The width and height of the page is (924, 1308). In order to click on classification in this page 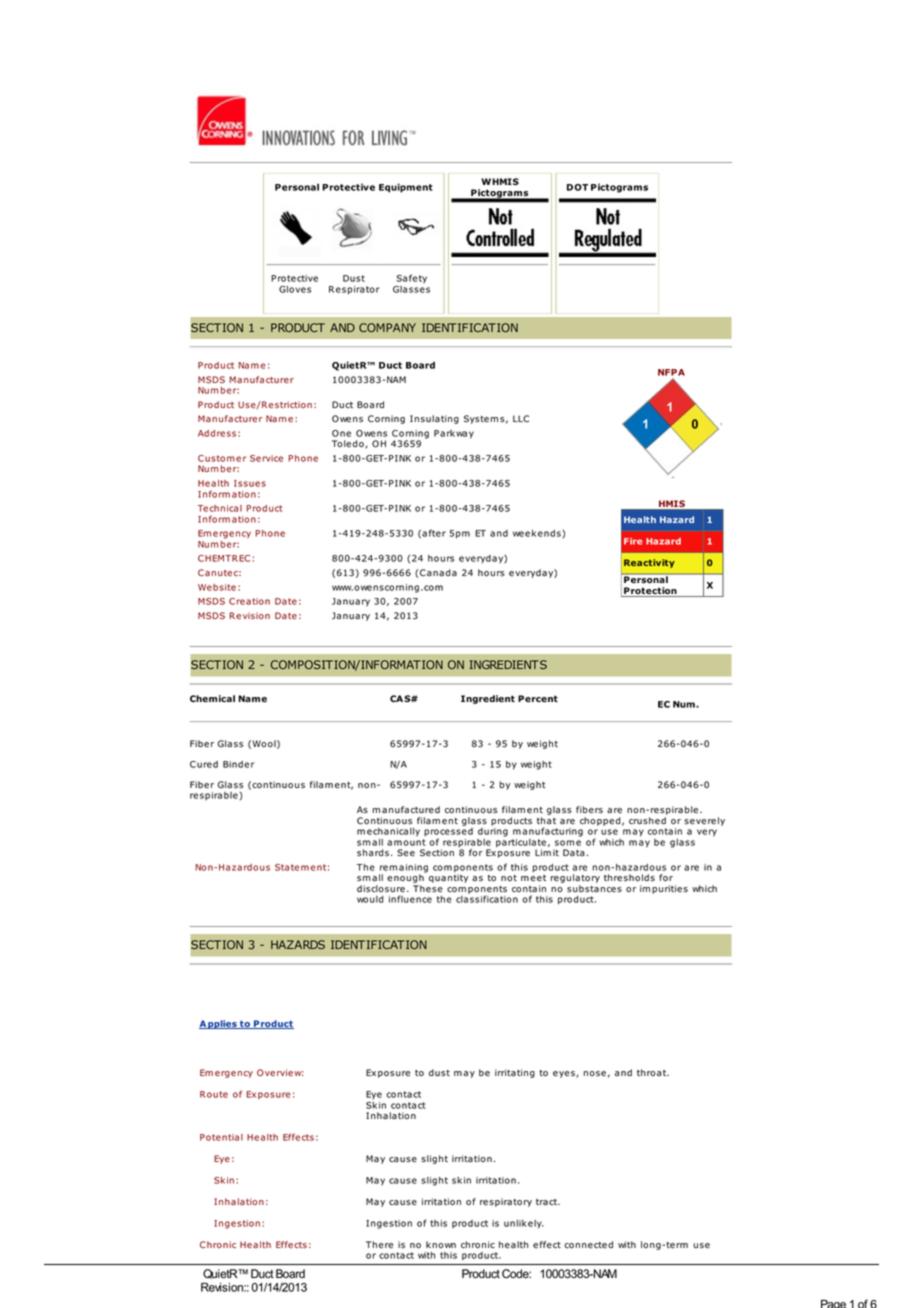, I will do `click(487, 898)`.
